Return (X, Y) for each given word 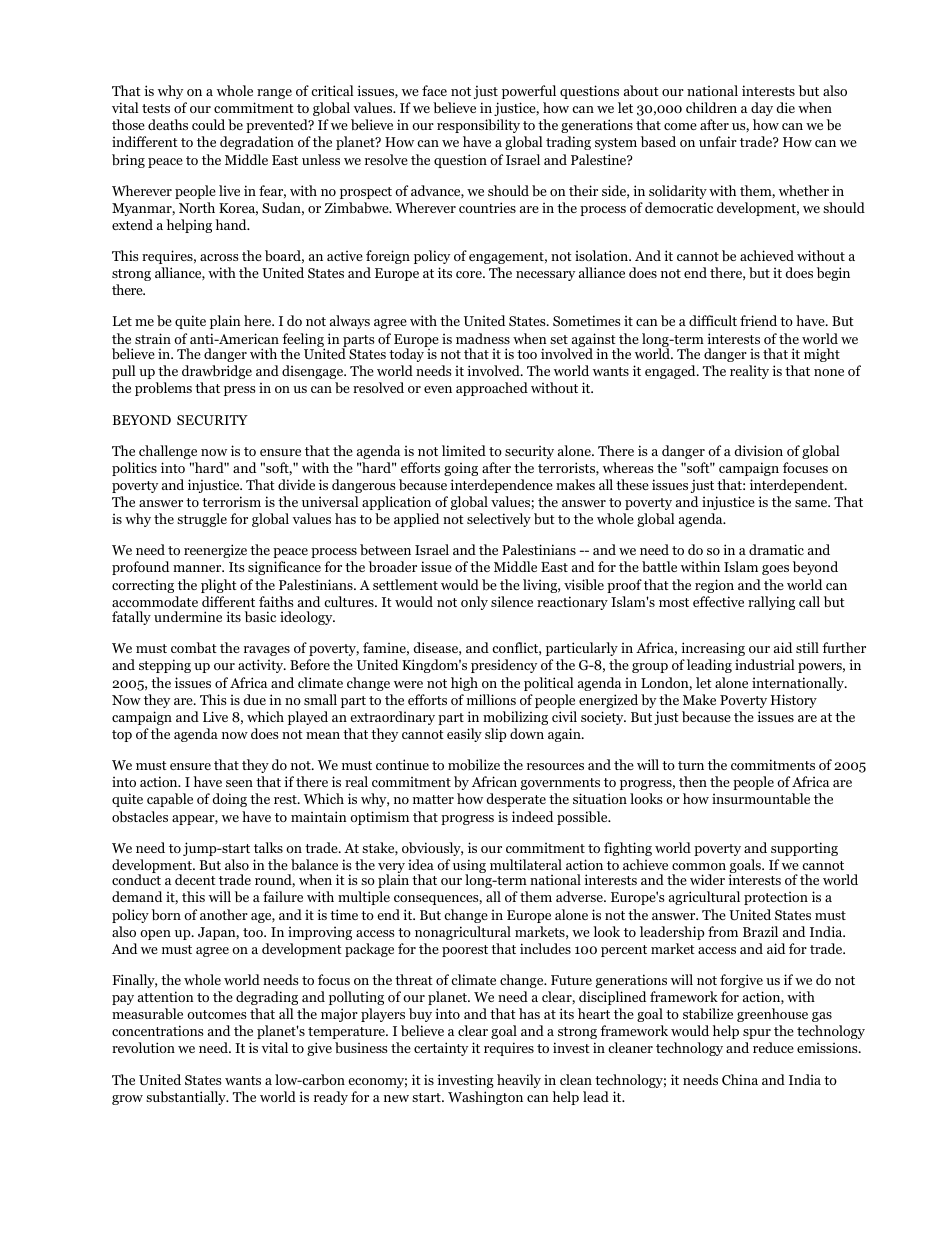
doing (229, 800)
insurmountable (761, 798)
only (474, 603)
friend (758, 320)
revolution (143, 1047)
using (469, 867)
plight (219, 586)
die (785, 107)
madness (483, 338)
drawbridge (217, 372)
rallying (771, 603)
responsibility (478, 126)
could (208, 124)
